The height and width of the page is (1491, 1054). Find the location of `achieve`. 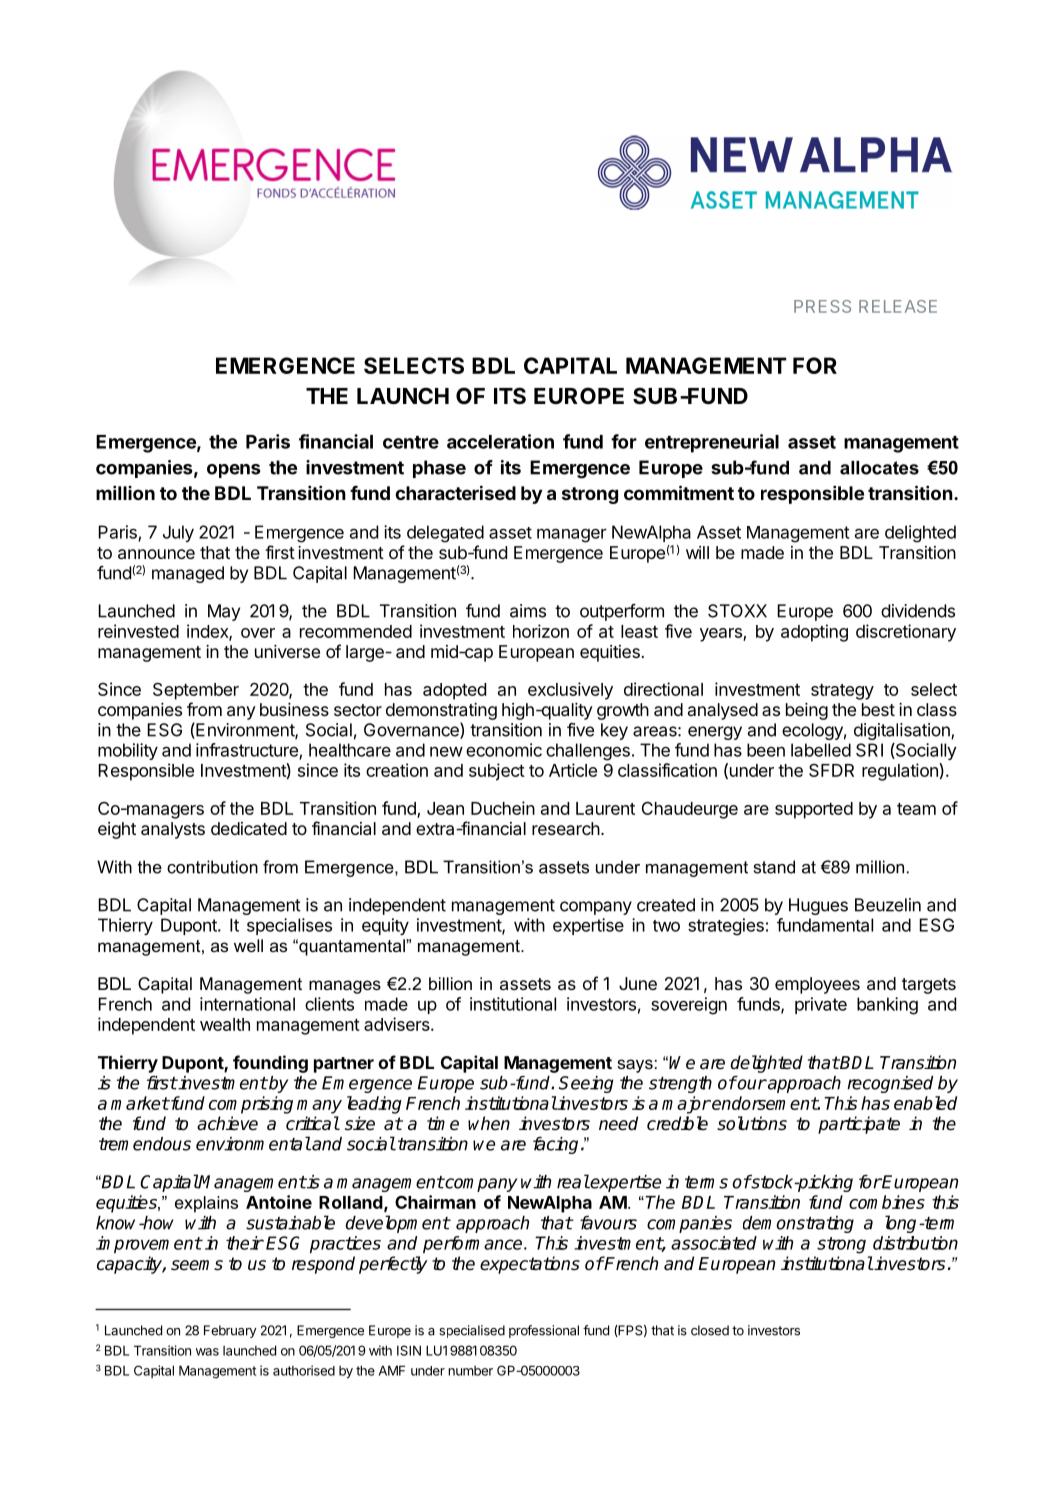

achieve is located at coordinates (227, 1123).
